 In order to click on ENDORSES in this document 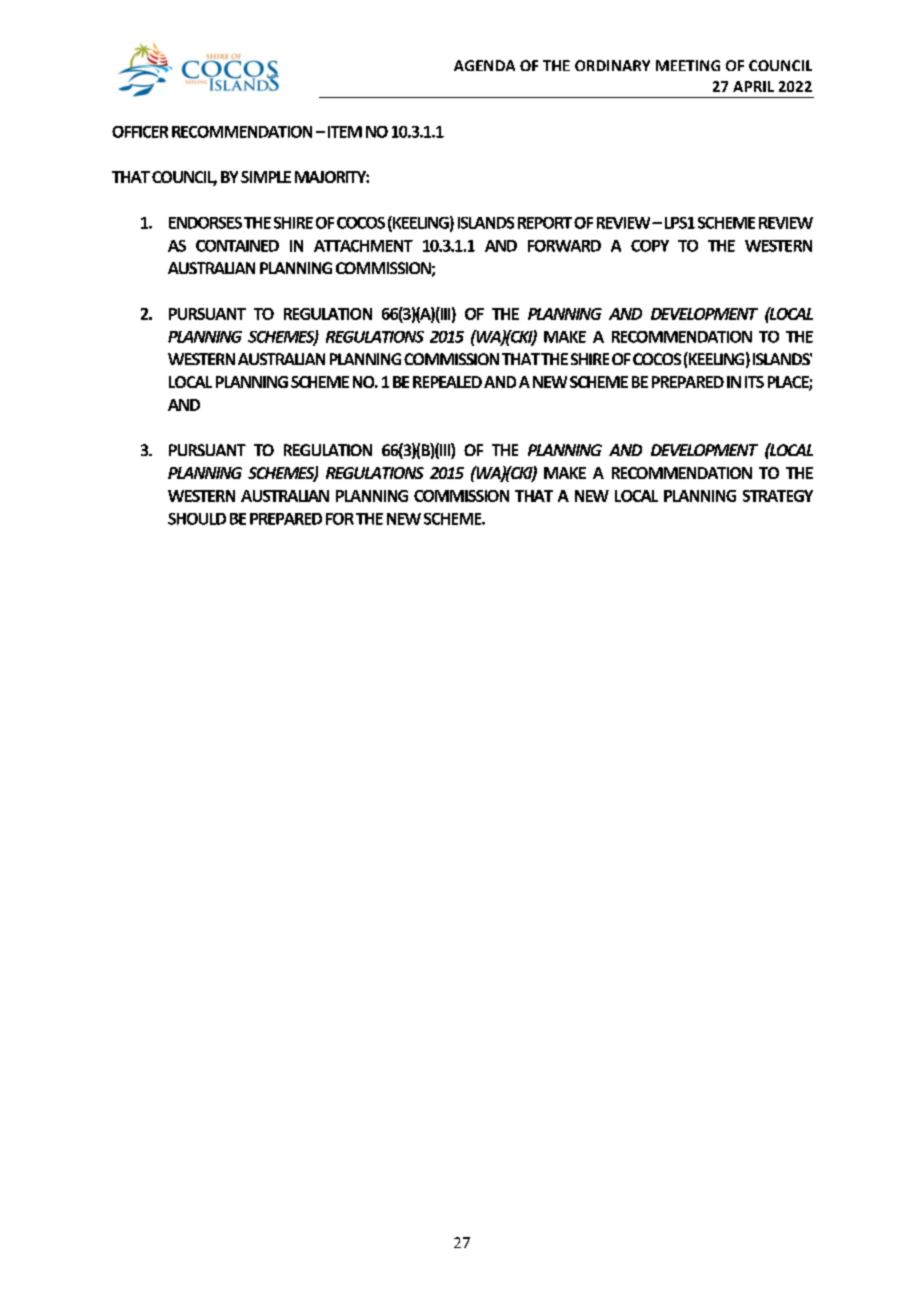, I will do `click(205, 223)`.
